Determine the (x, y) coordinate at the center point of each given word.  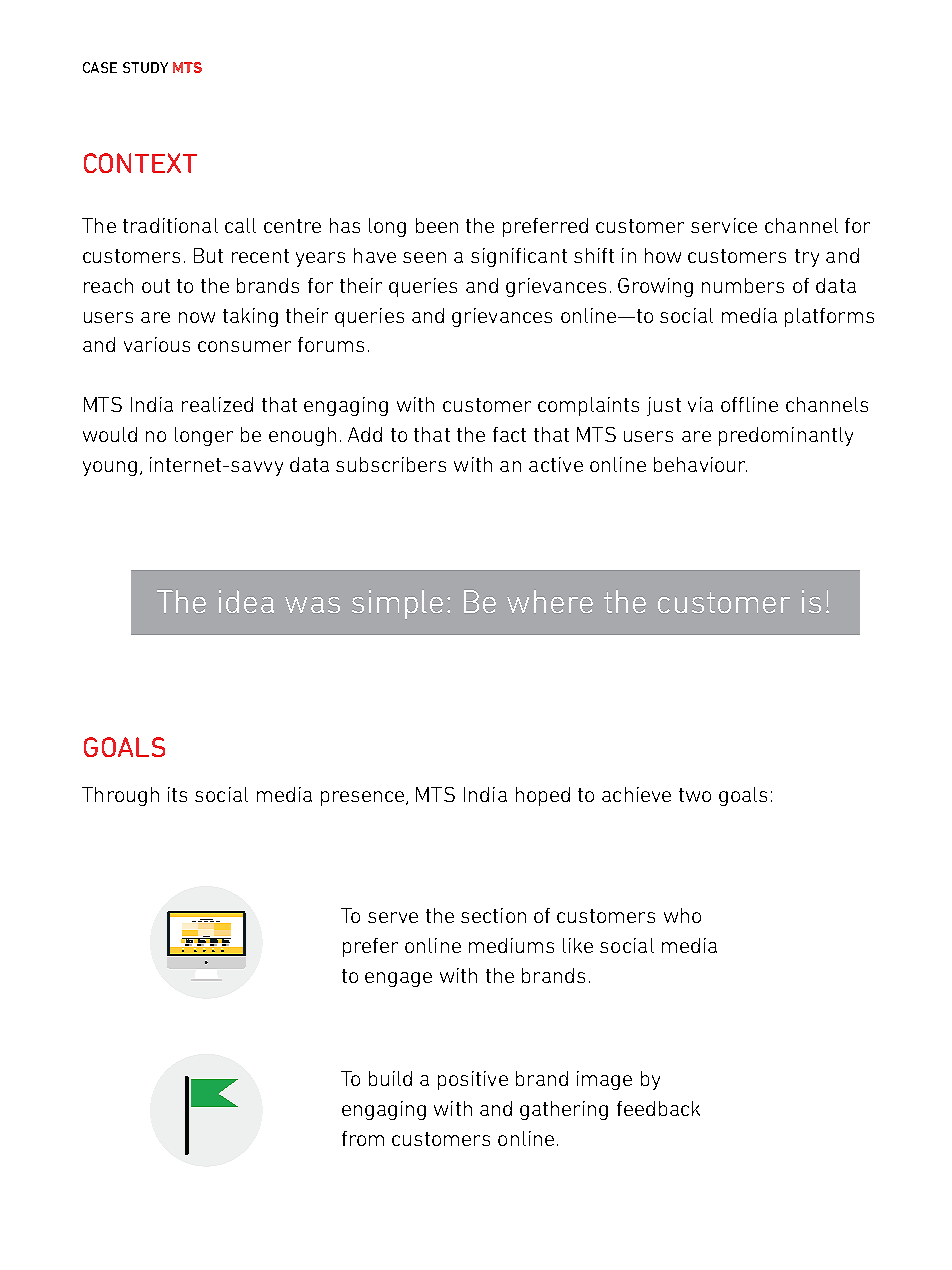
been (437, 225)
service (724, 225)
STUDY (145, 67)
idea (246, 601)
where (550, 601)
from (363, 1138)
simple (397, 604)
